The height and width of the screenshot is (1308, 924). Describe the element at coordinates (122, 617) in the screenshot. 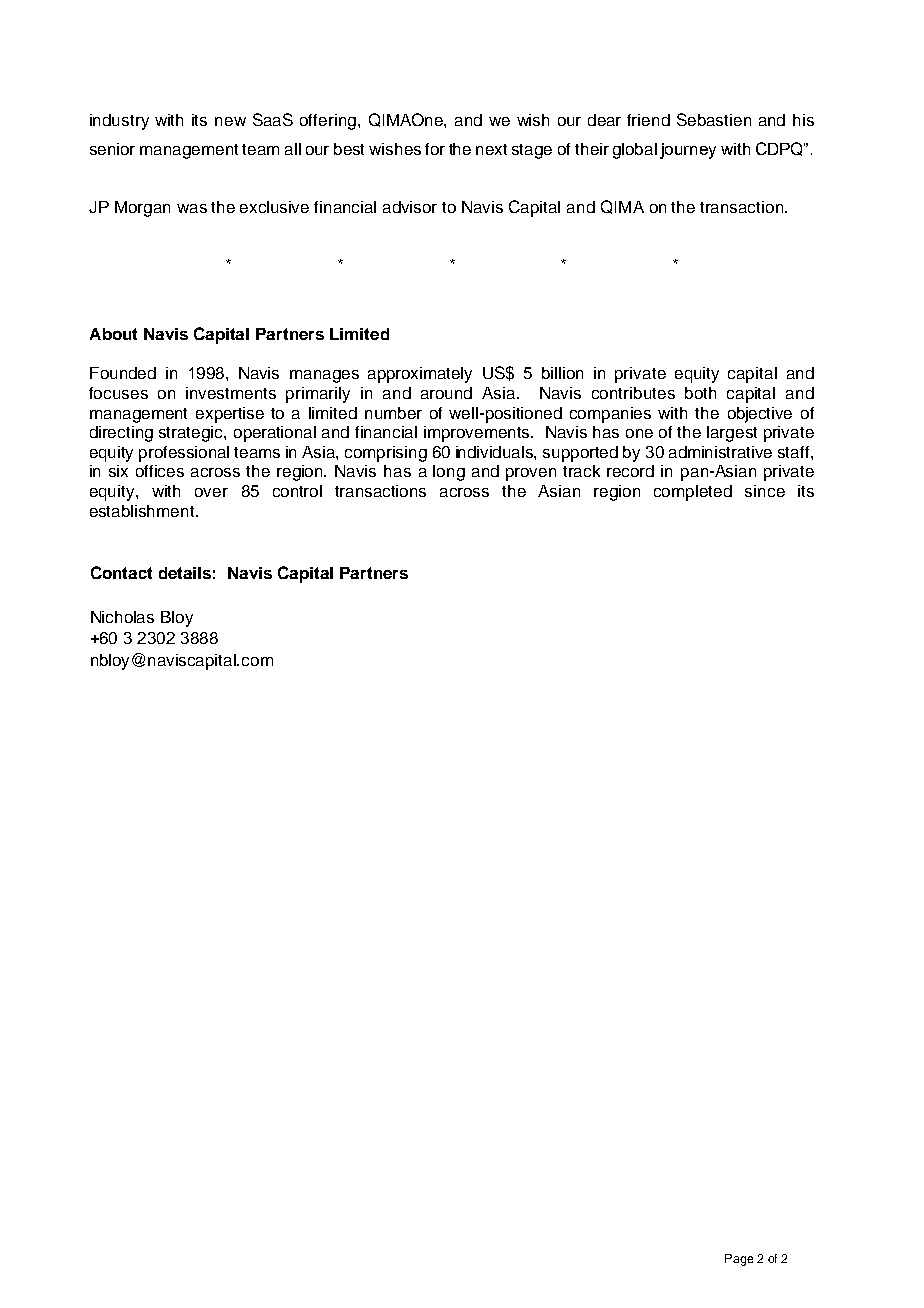

I see `Nicholas` at that location.
